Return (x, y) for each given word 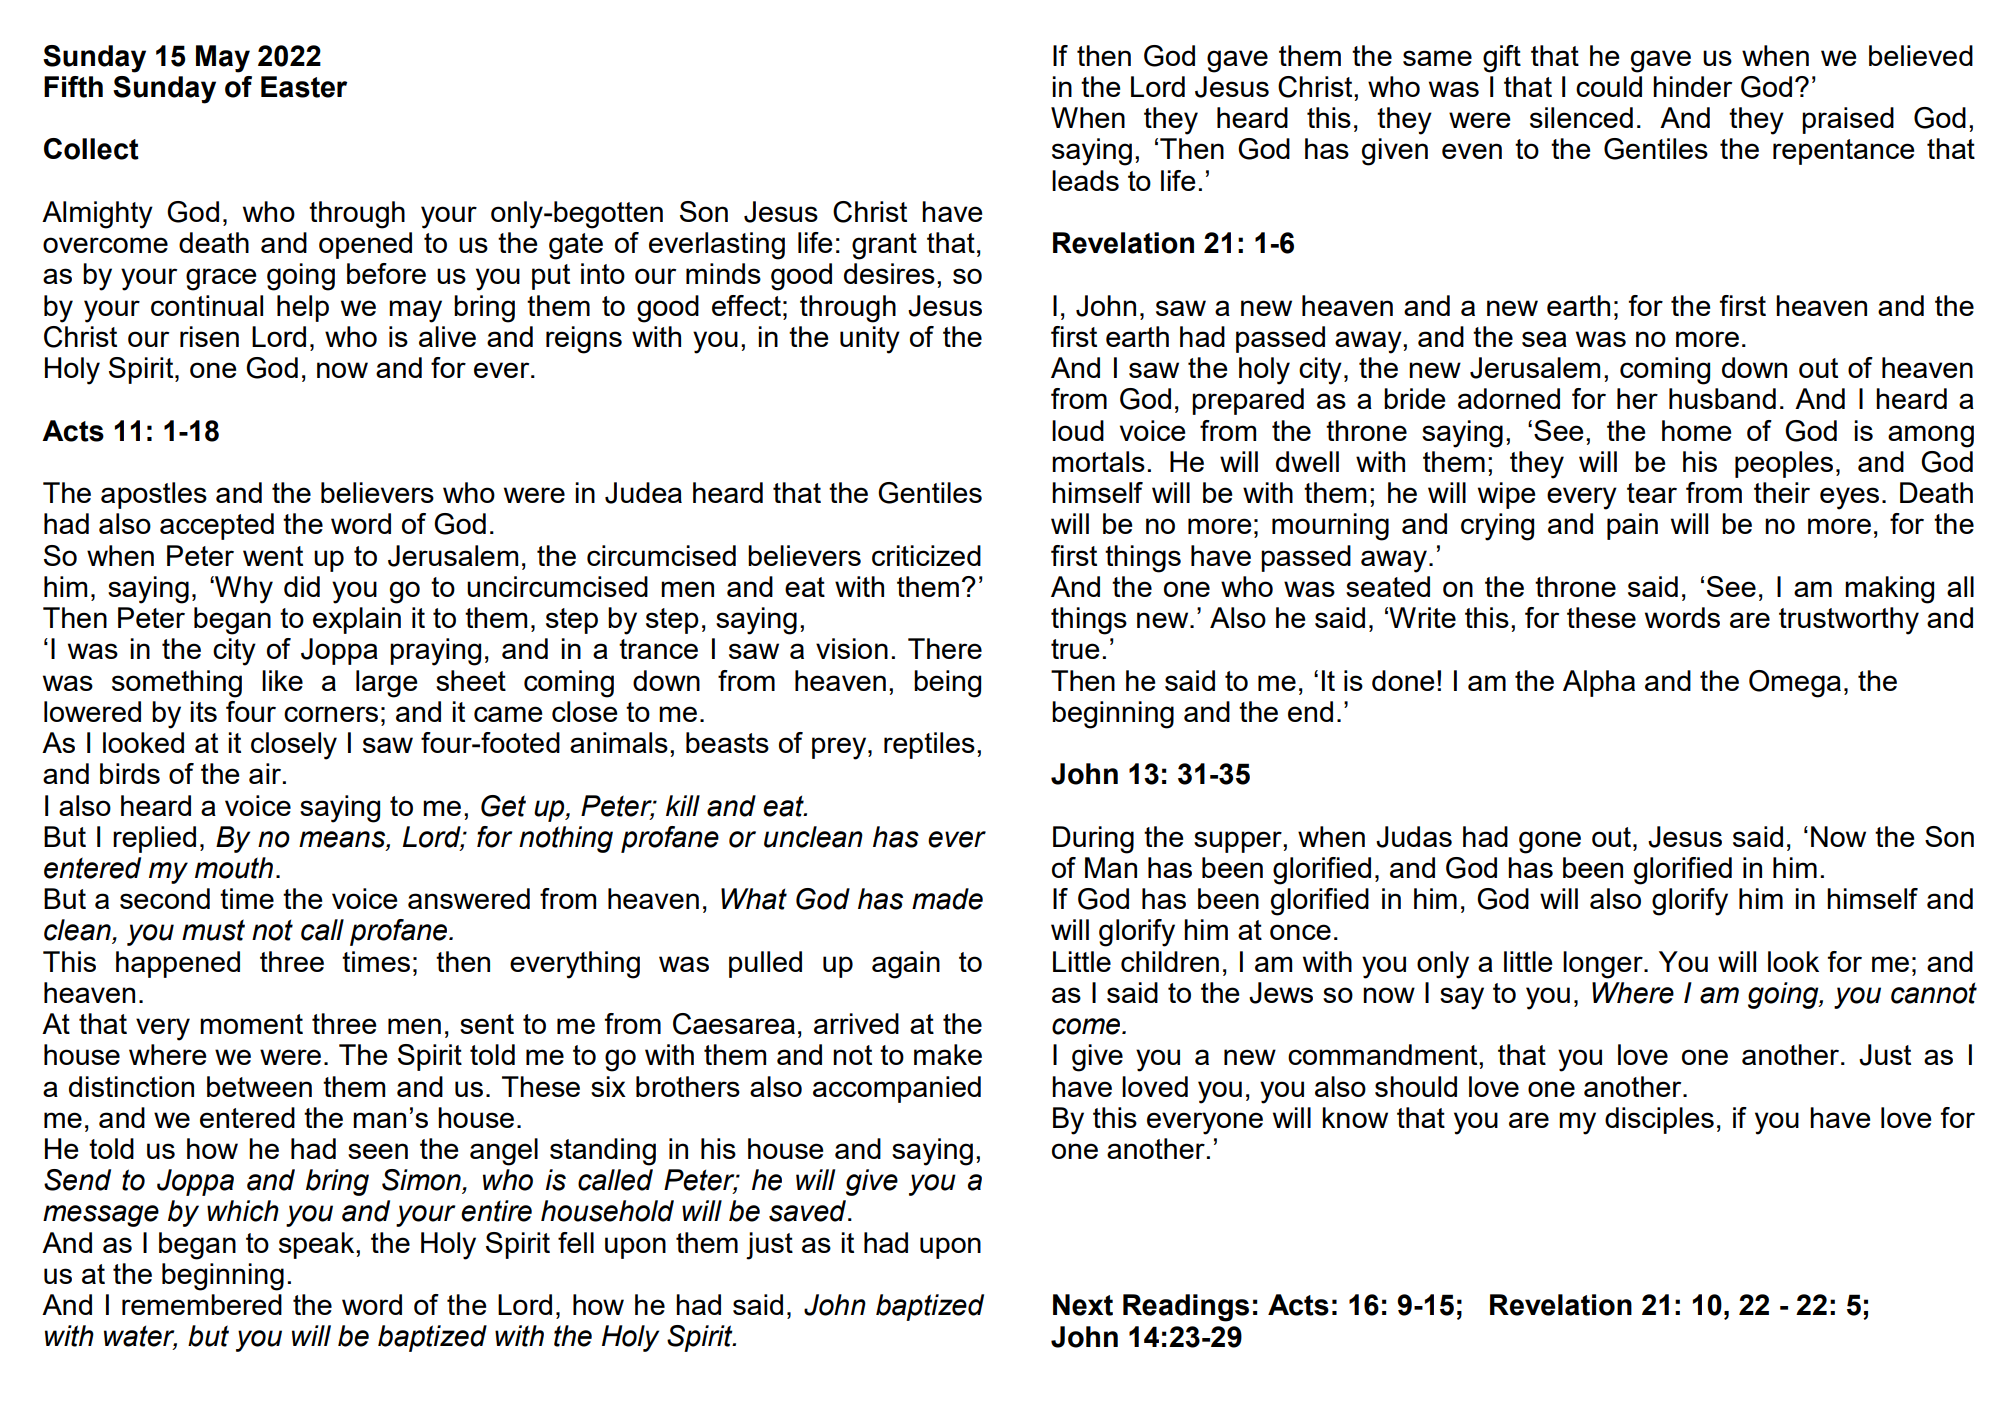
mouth (234, 868)
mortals (1098, 461)
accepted (217, 526)
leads (1085, 180)
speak (318, 1245)
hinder (1692, 86)
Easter (304, 87)
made (947, 899)
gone (1550, 842)
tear (1652, 493)
